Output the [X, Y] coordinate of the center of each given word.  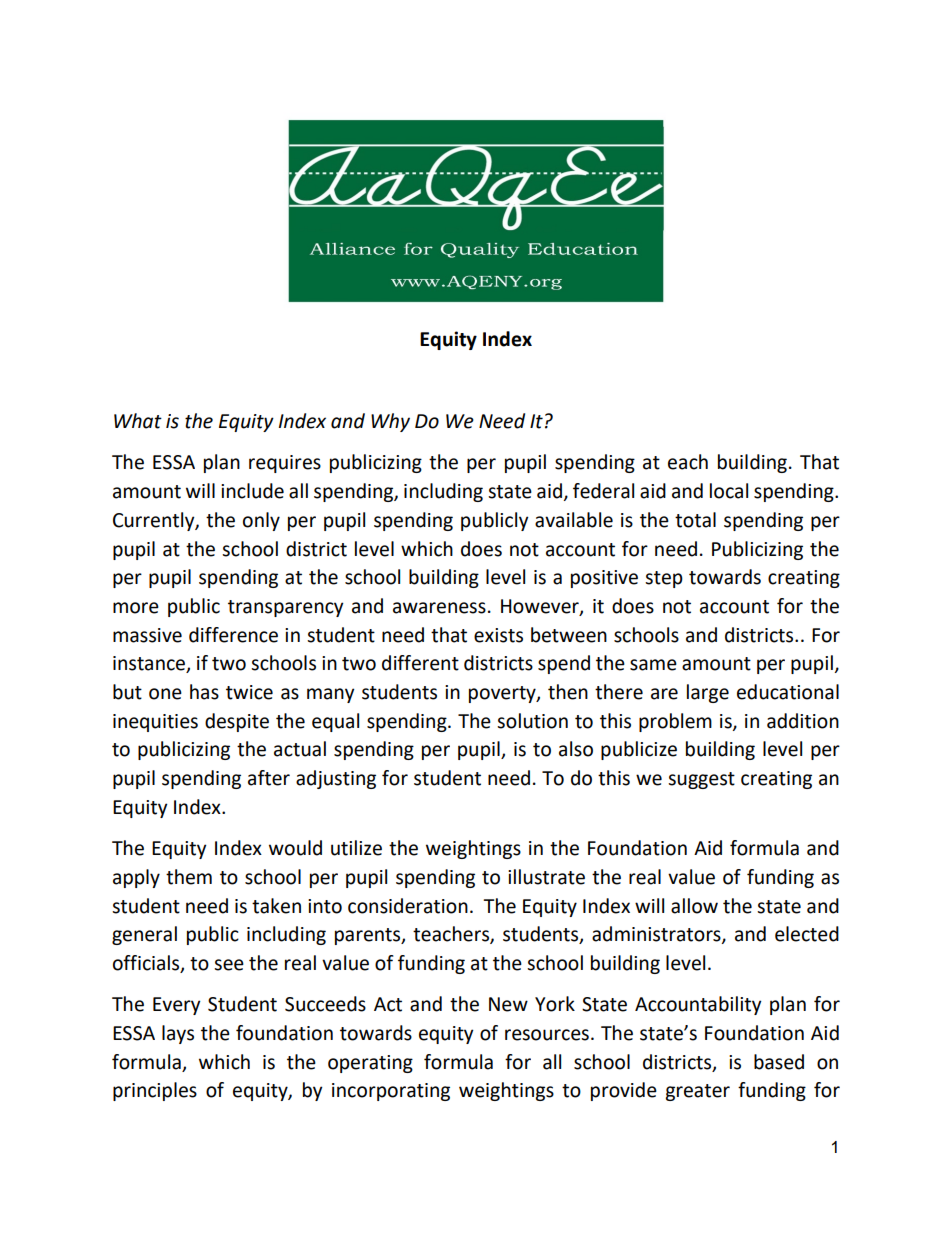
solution [532, 721]
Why [390, 422]
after [269, 778]
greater [697, 1092]
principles [155, 1091]
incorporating [391, 1092]
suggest [701, 780]
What [138, 421]
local [729, 491]
